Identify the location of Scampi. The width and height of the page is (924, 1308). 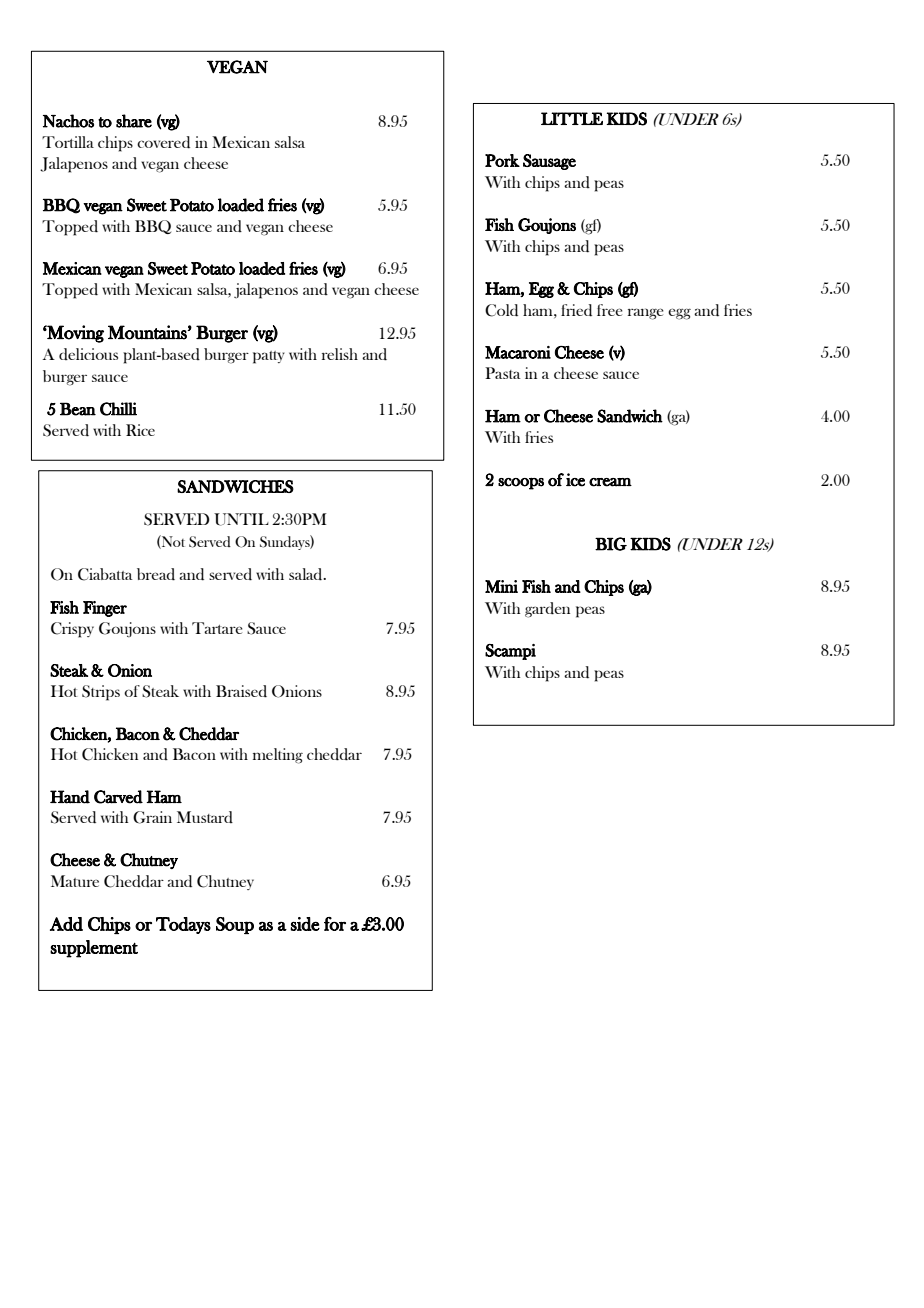
(510, 652).
